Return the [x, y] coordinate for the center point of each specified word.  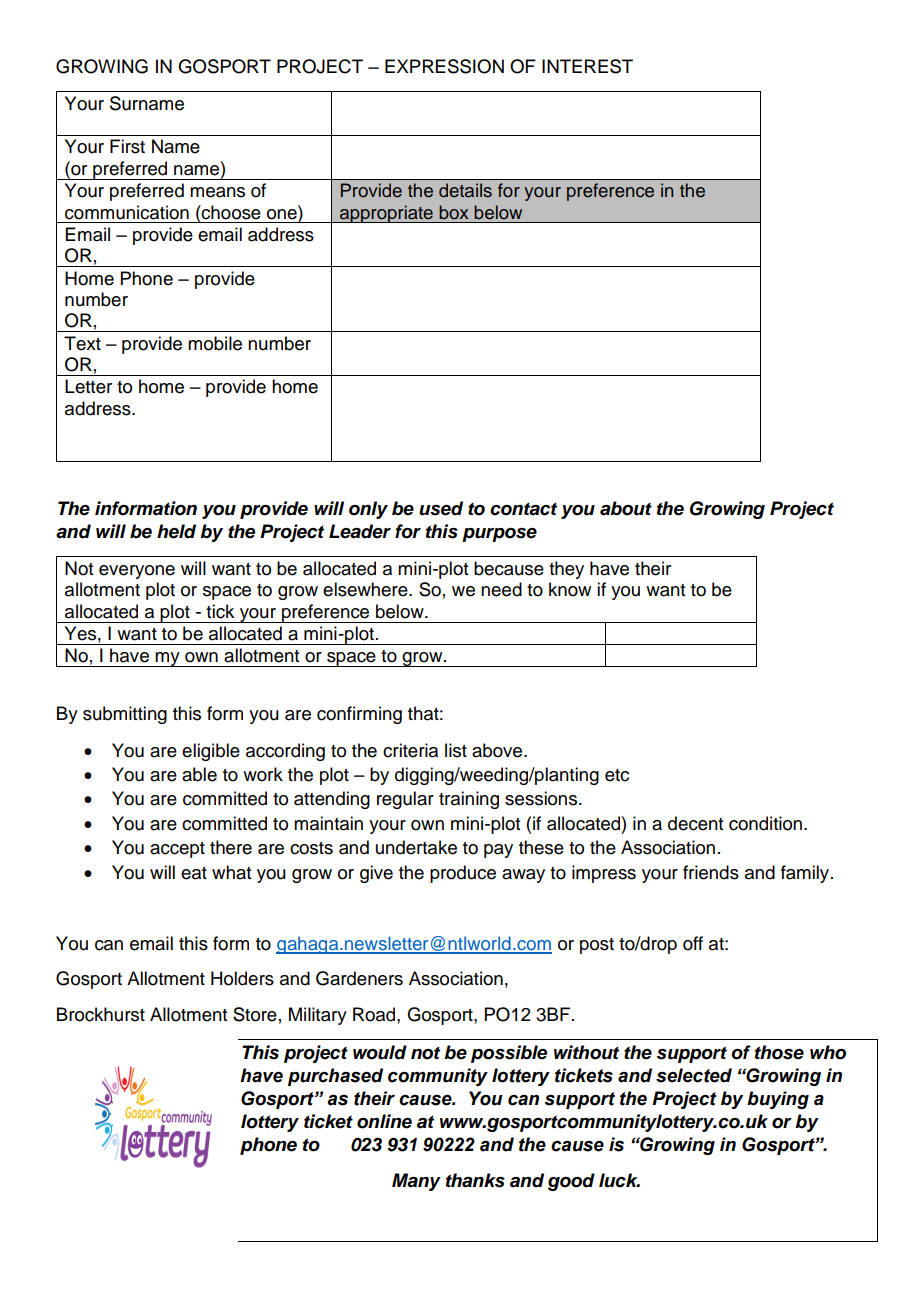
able [199, 774]
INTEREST [587, 66]
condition [765, 823]
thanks [475, 1180]
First [127, 146]
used [441, 508]
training [469, 800]
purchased [335, 1077]
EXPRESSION [444, 66]
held [176, 531]
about [626, 508]
